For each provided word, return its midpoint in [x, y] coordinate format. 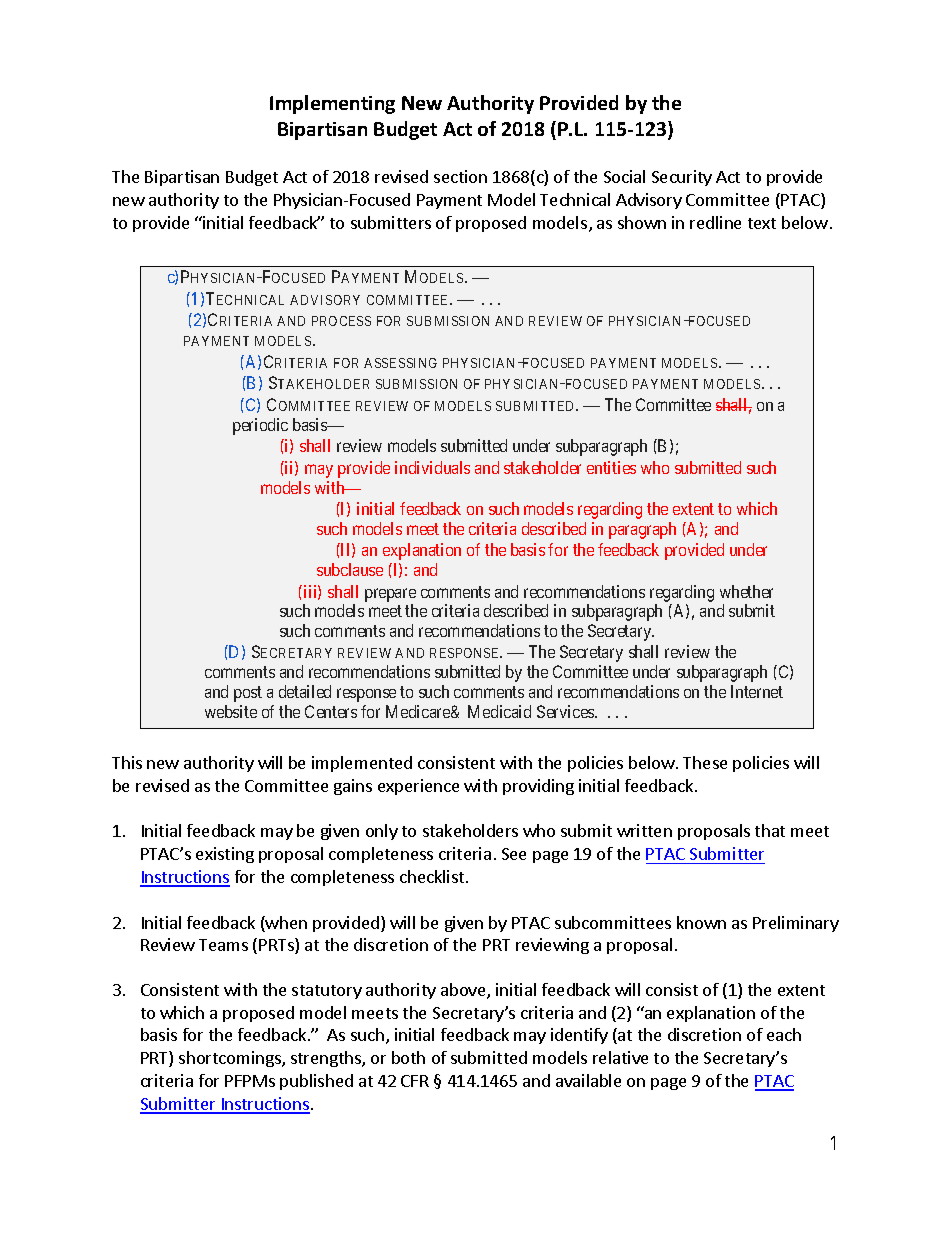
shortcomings [231, 1059]
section [460, 176]
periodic [260, 426]
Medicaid [499, 711]
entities [611, 467]
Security [682, 178]
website [231, 711]
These [705, 762]
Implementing [332, 104]
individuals [432, 467]
